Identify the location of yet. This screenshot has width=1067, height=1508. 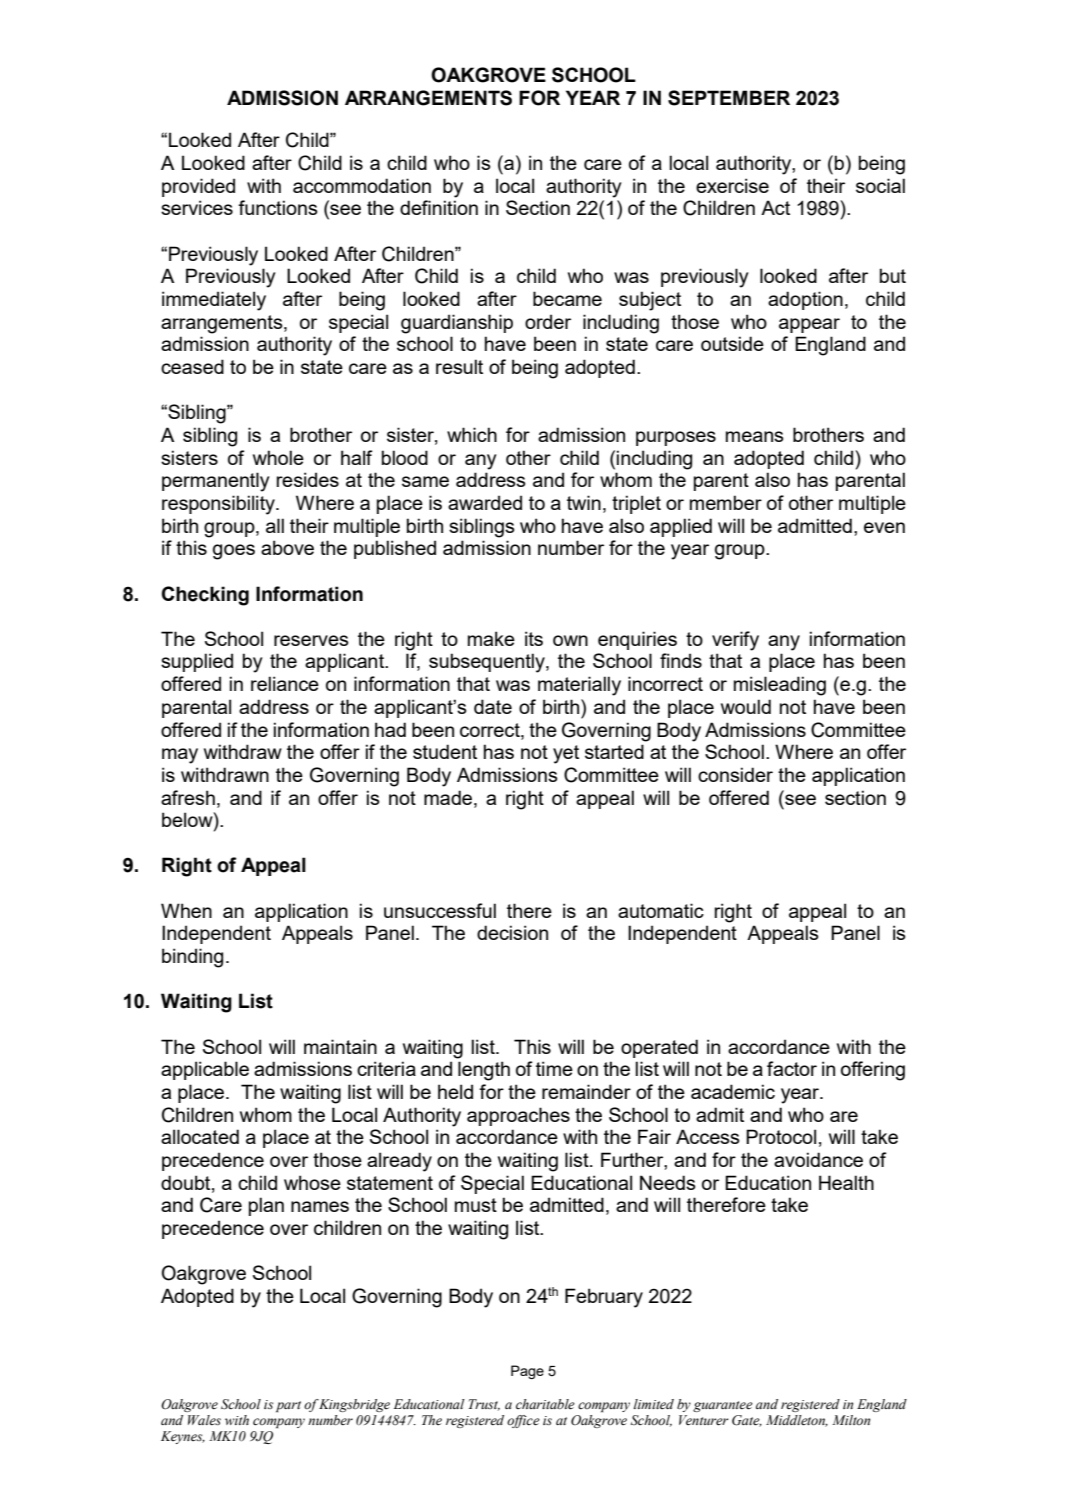
(566, 754).
